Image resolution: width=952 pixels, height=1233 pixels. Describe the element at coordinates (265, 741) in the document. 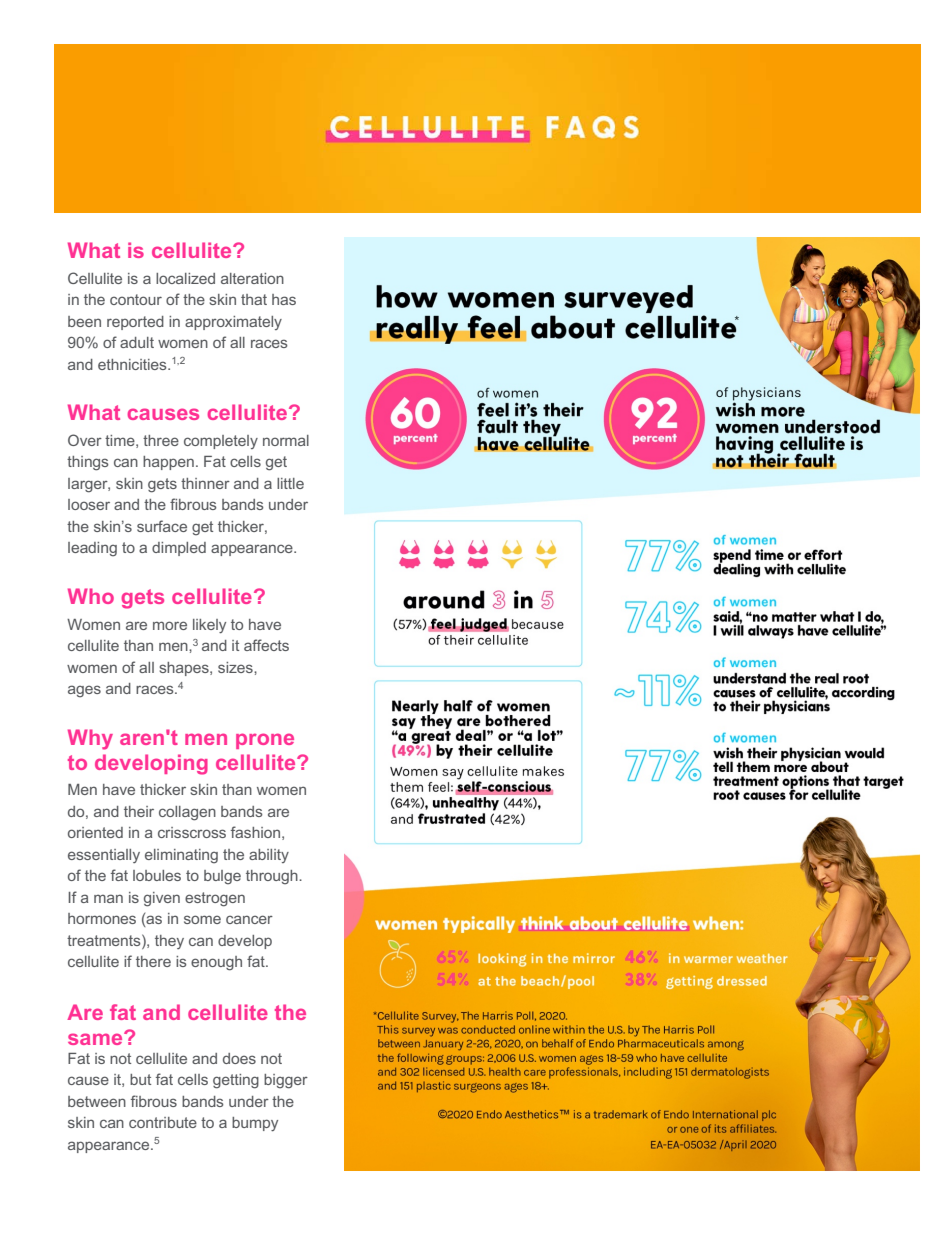

I see `prone` at that location.
